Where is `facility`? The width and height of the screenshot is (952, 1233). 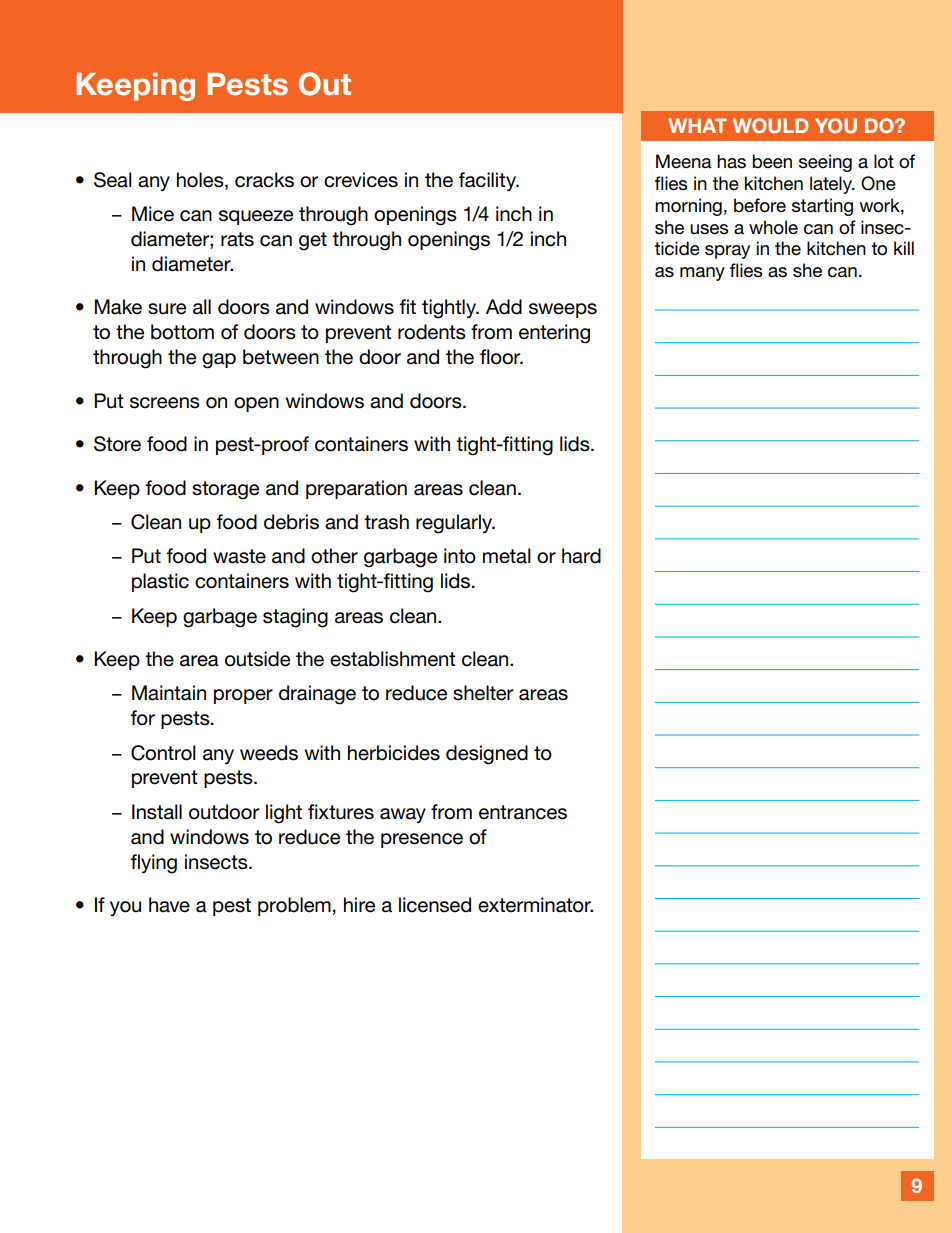
facility is located at coordinates (488, 181).
